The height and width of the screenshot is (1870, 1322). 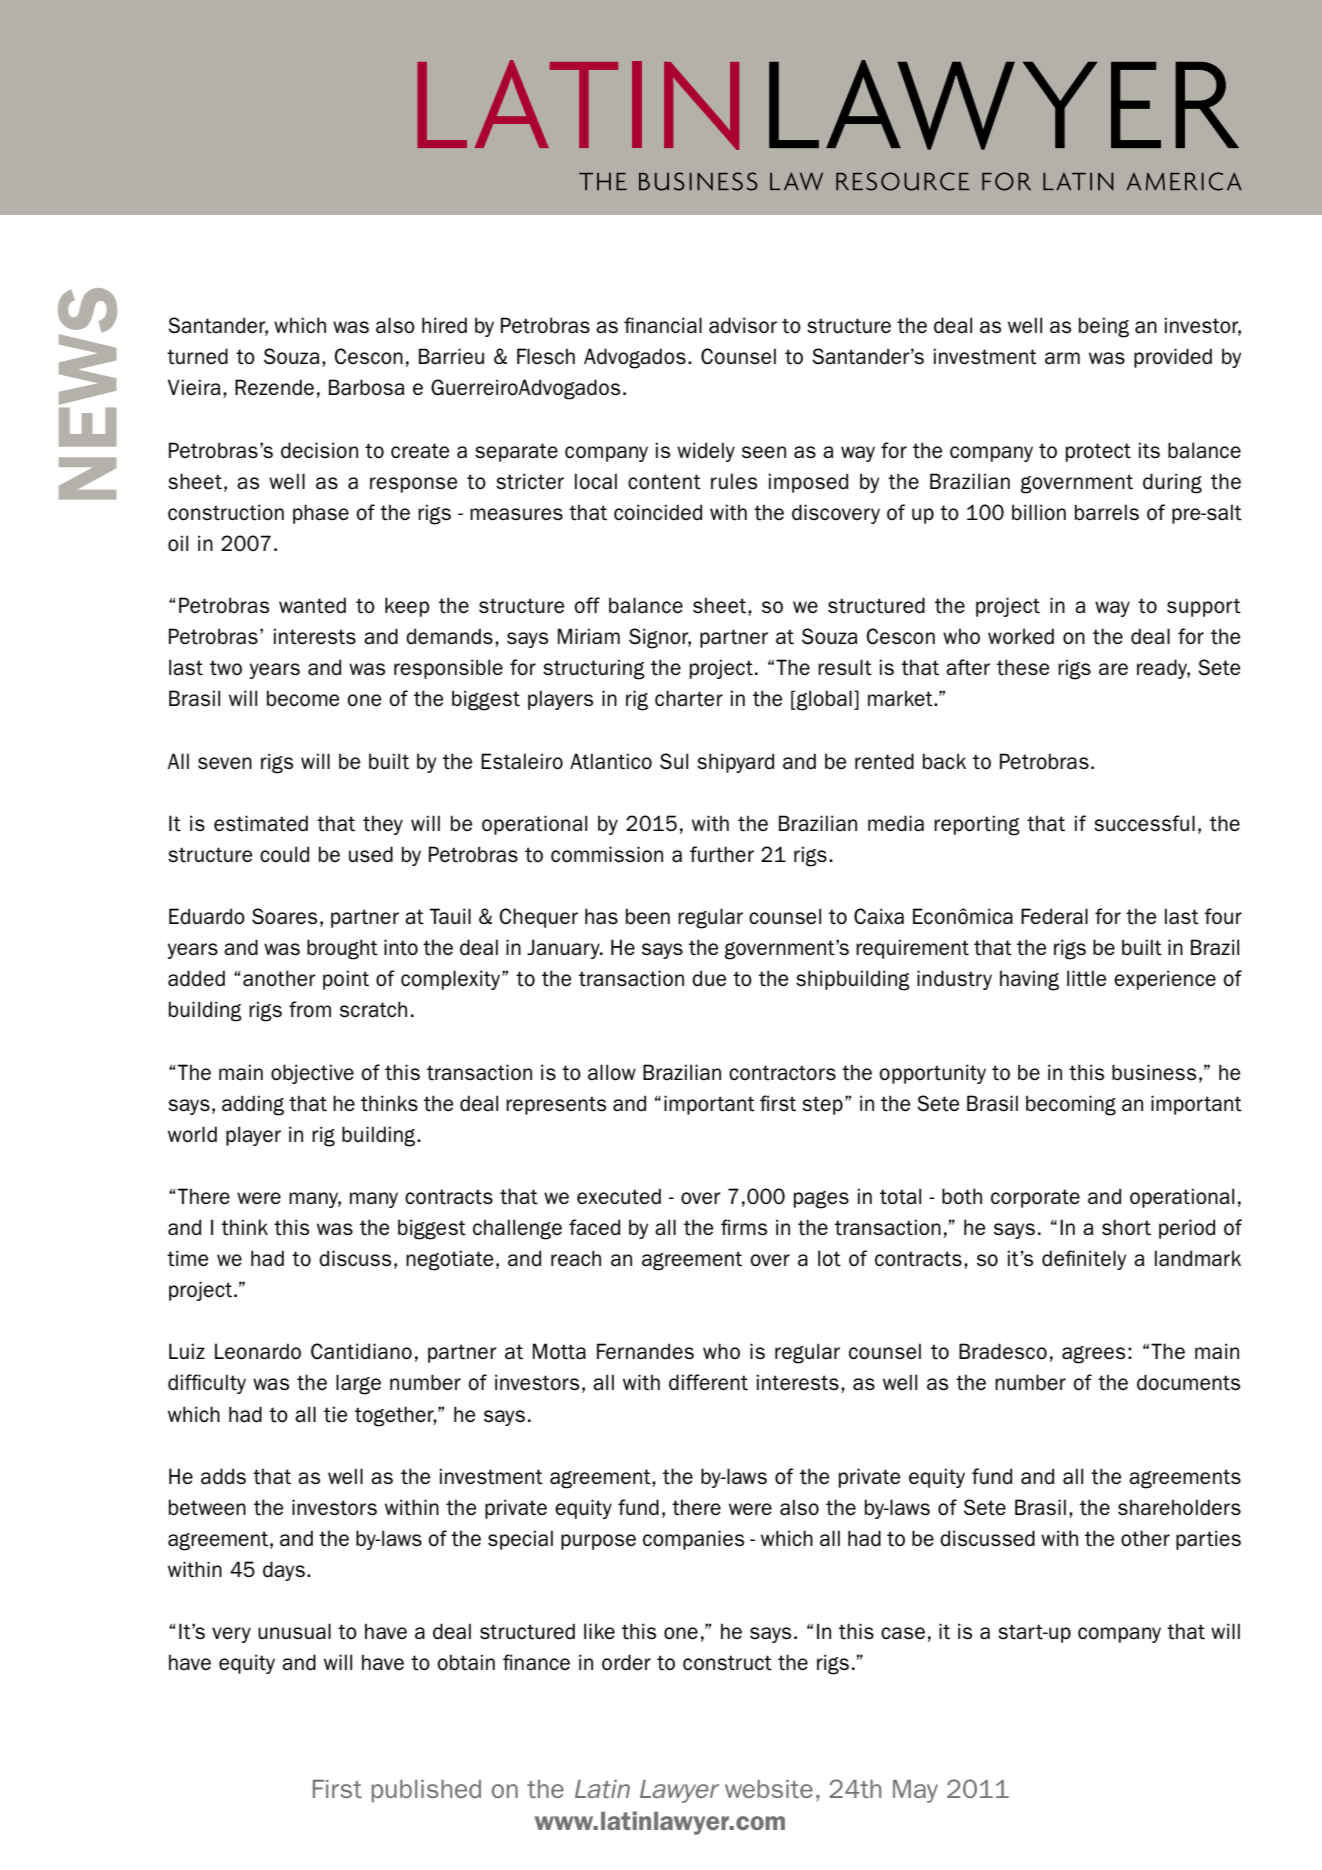 I want to click on arm, so click(x=1062, y=358).
